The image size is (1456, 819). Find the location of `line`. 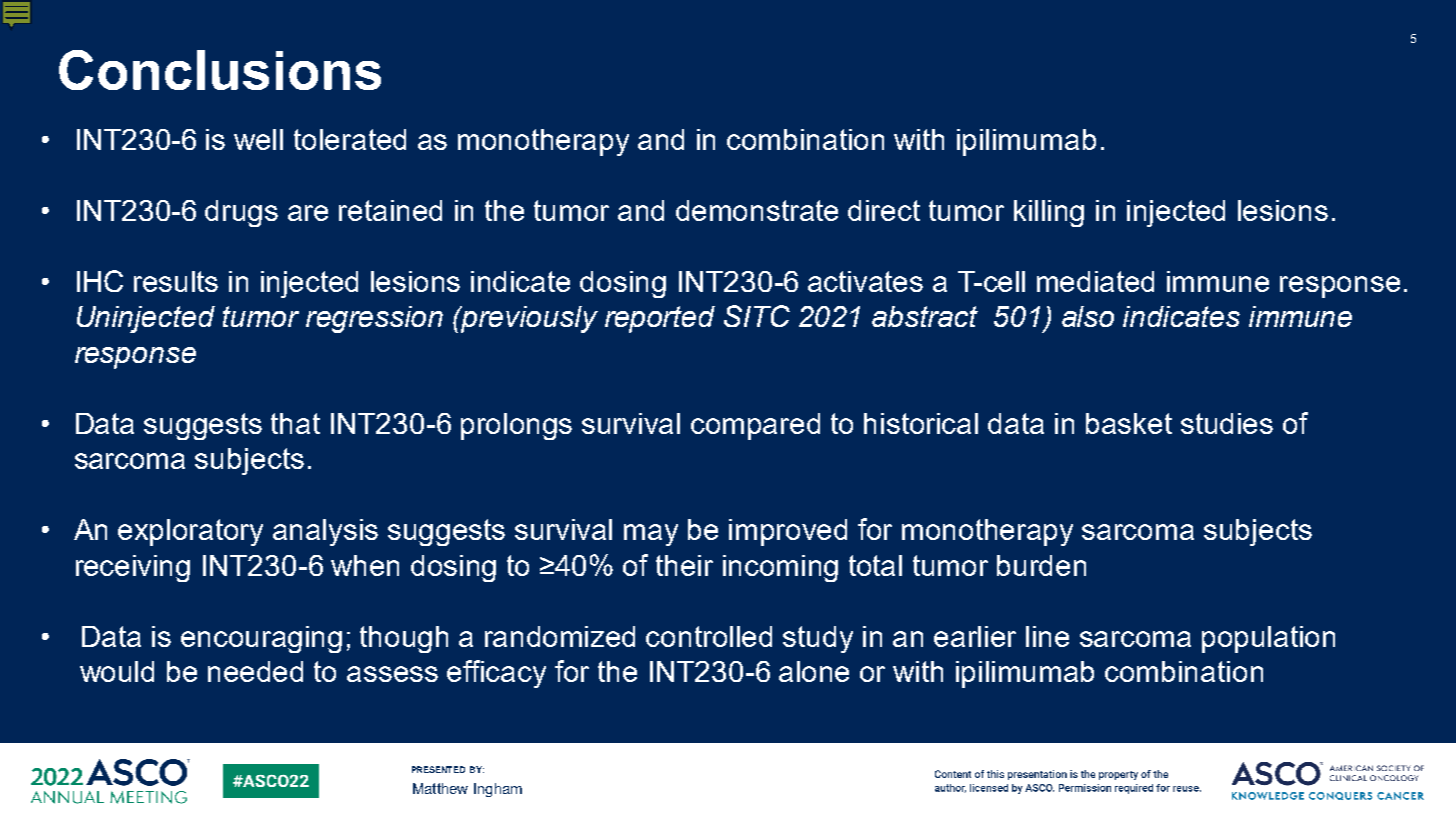

line is located at coordinates (1047, 636).
